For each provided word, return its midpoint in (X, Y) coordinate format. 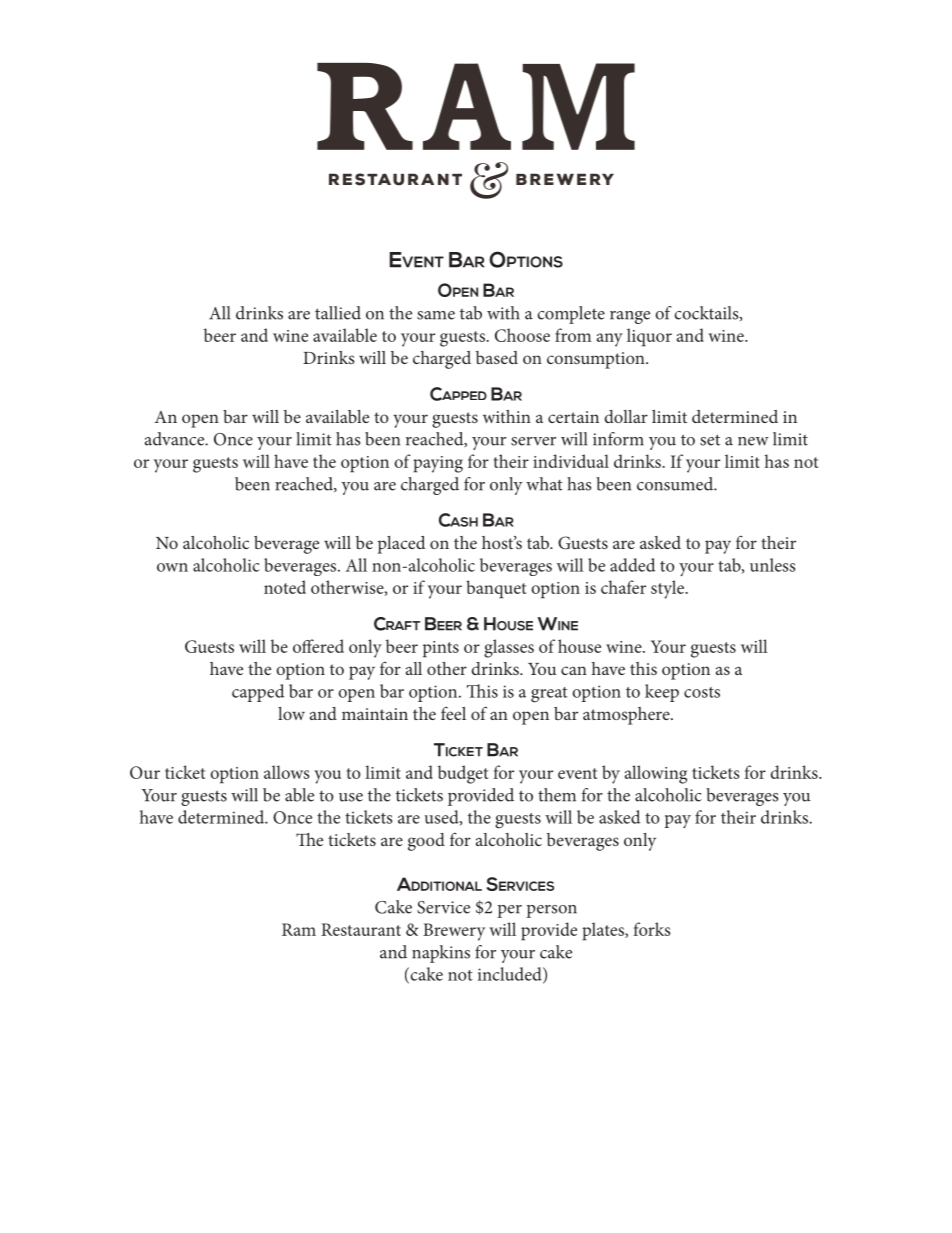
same (436, 315)
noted (285, 587)
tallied (338, 313)
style (668, 589)
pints (441, 649)
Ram (299, 929)
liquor (649, 337)
